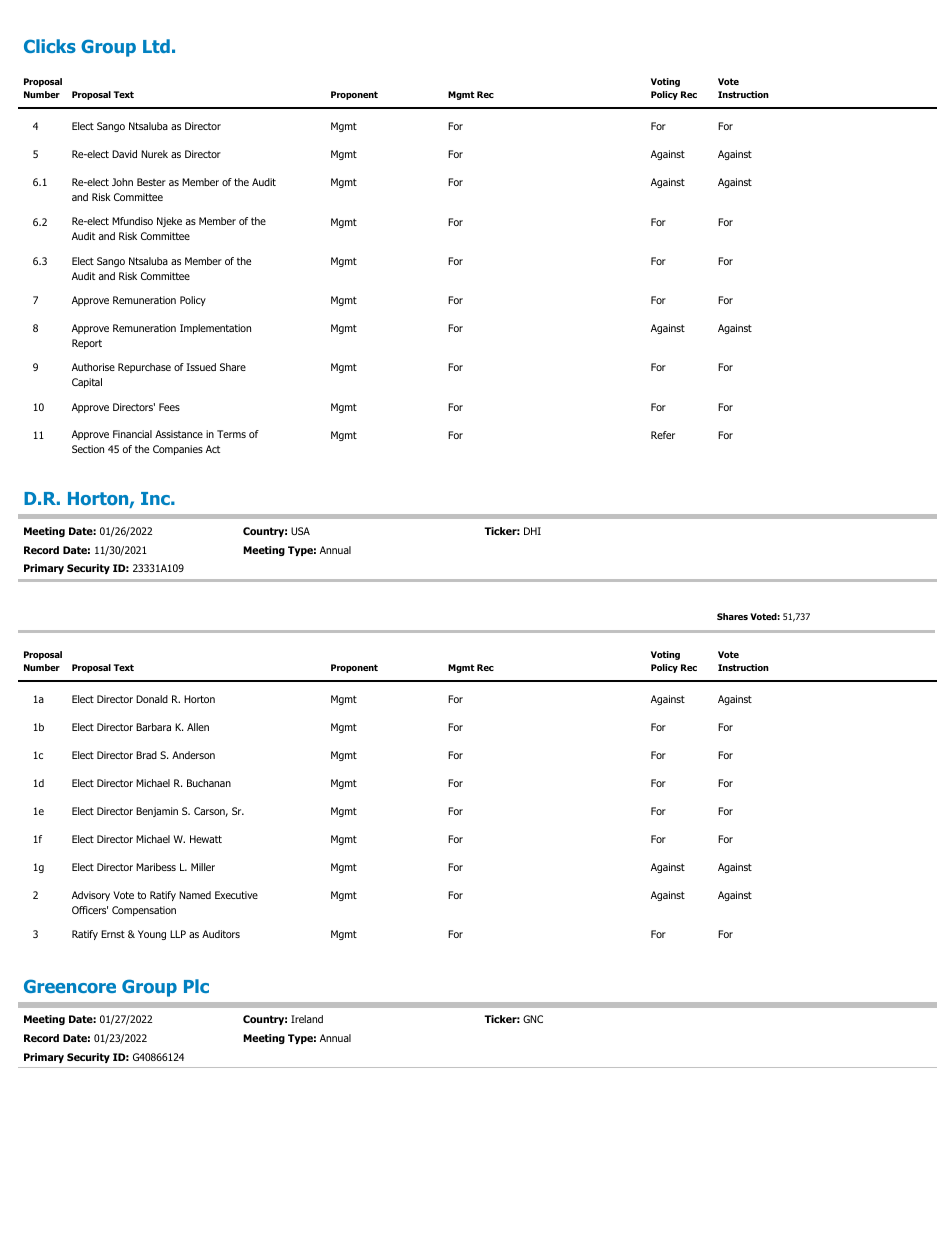 The height and width of the page is (1233, 952). Describe the element at coordinates (156, 46) in the page. I see `Ltd` at that location.
